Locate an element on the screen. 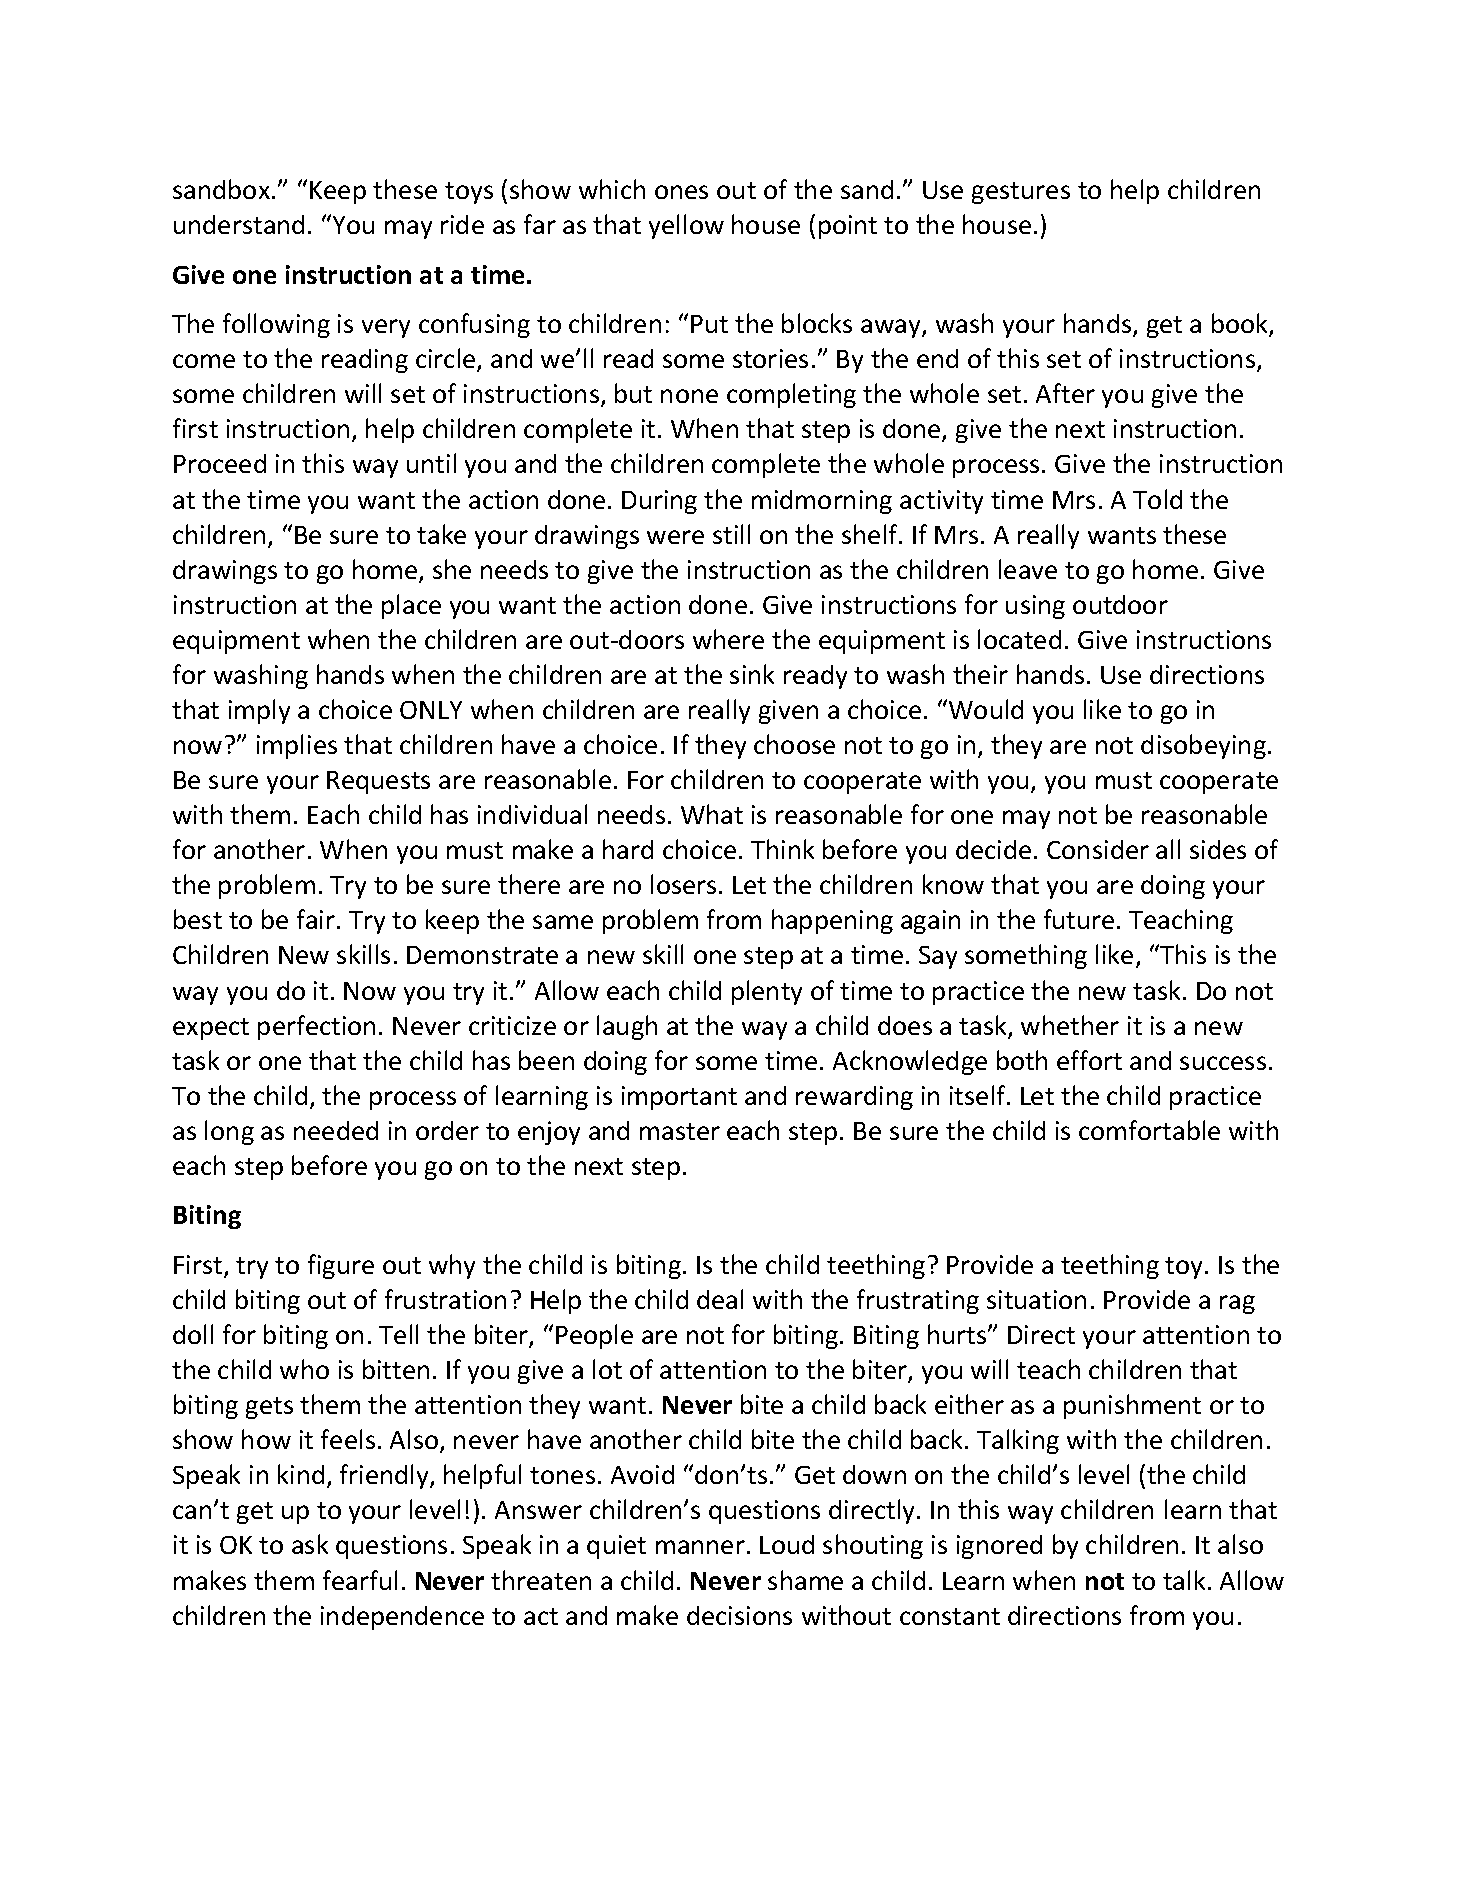 This screenshot has height=1896, width=1465. fair is located at coordinates (317, 919).
